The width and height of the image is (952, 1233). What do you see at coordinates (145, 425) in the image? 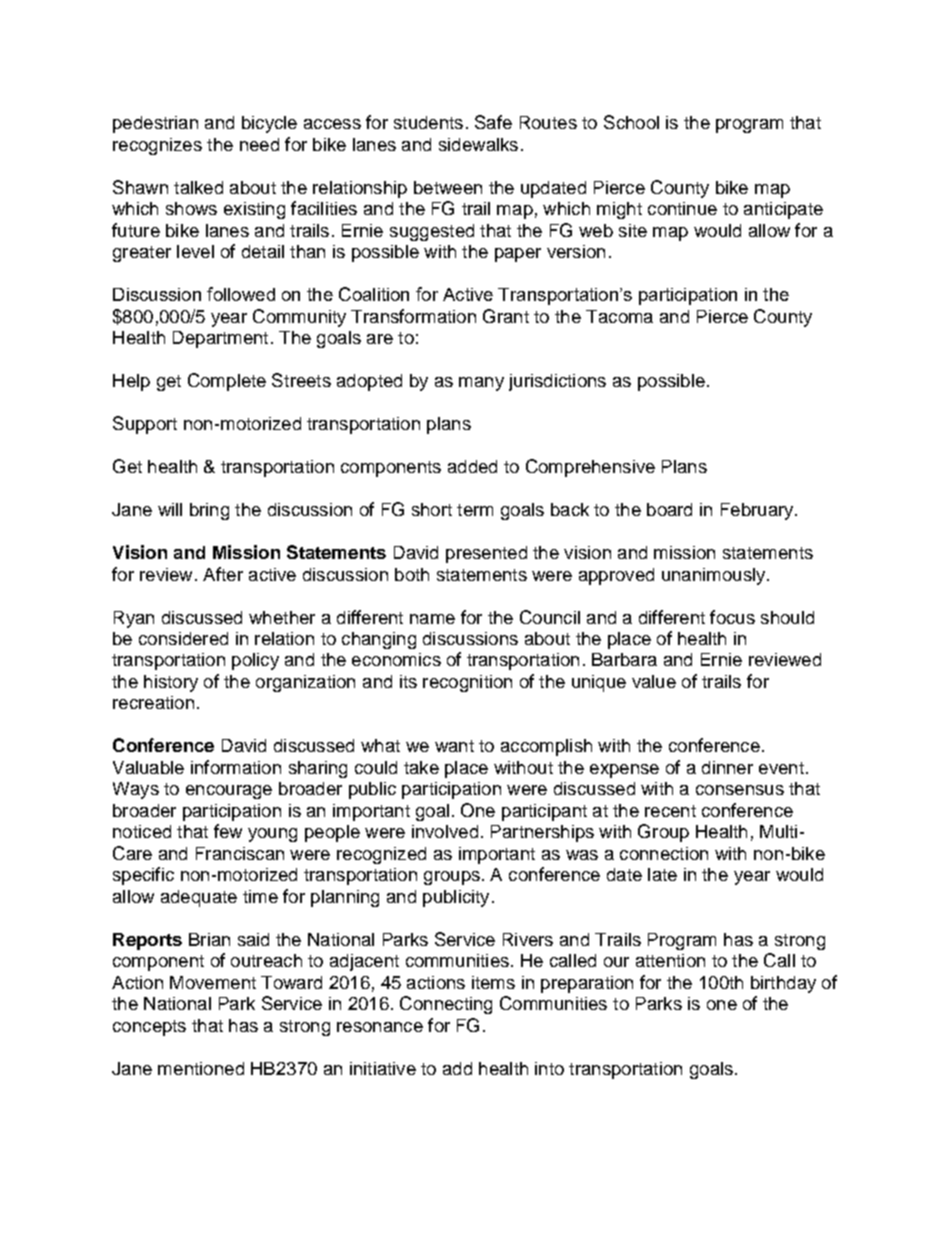
I see `Support` at bounding box center [145, 425].
